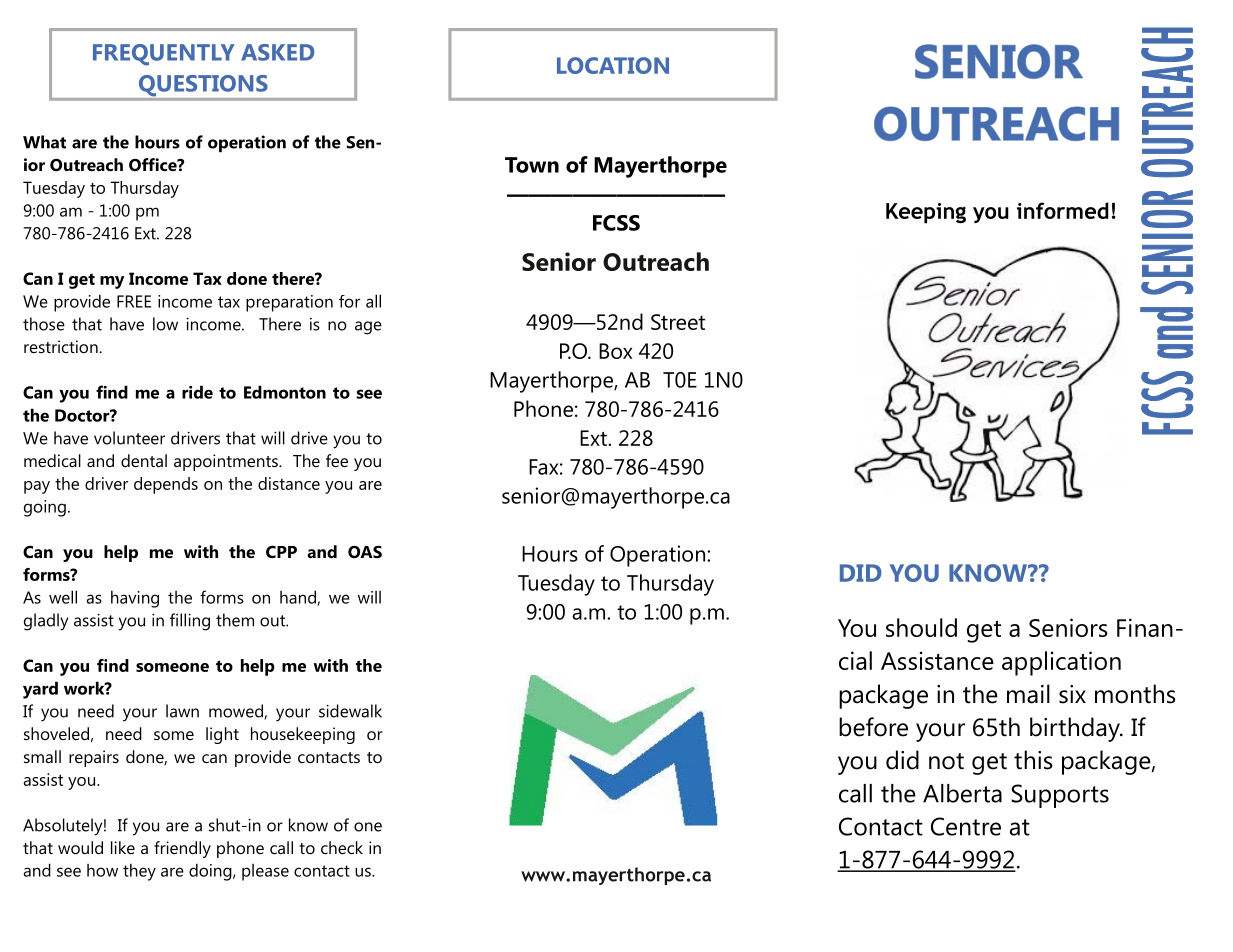 The image size is (1233, 952). What do you see at coordinates (135, 599) in the screenshot?
I see `having` at bounding box center [135, 599].
